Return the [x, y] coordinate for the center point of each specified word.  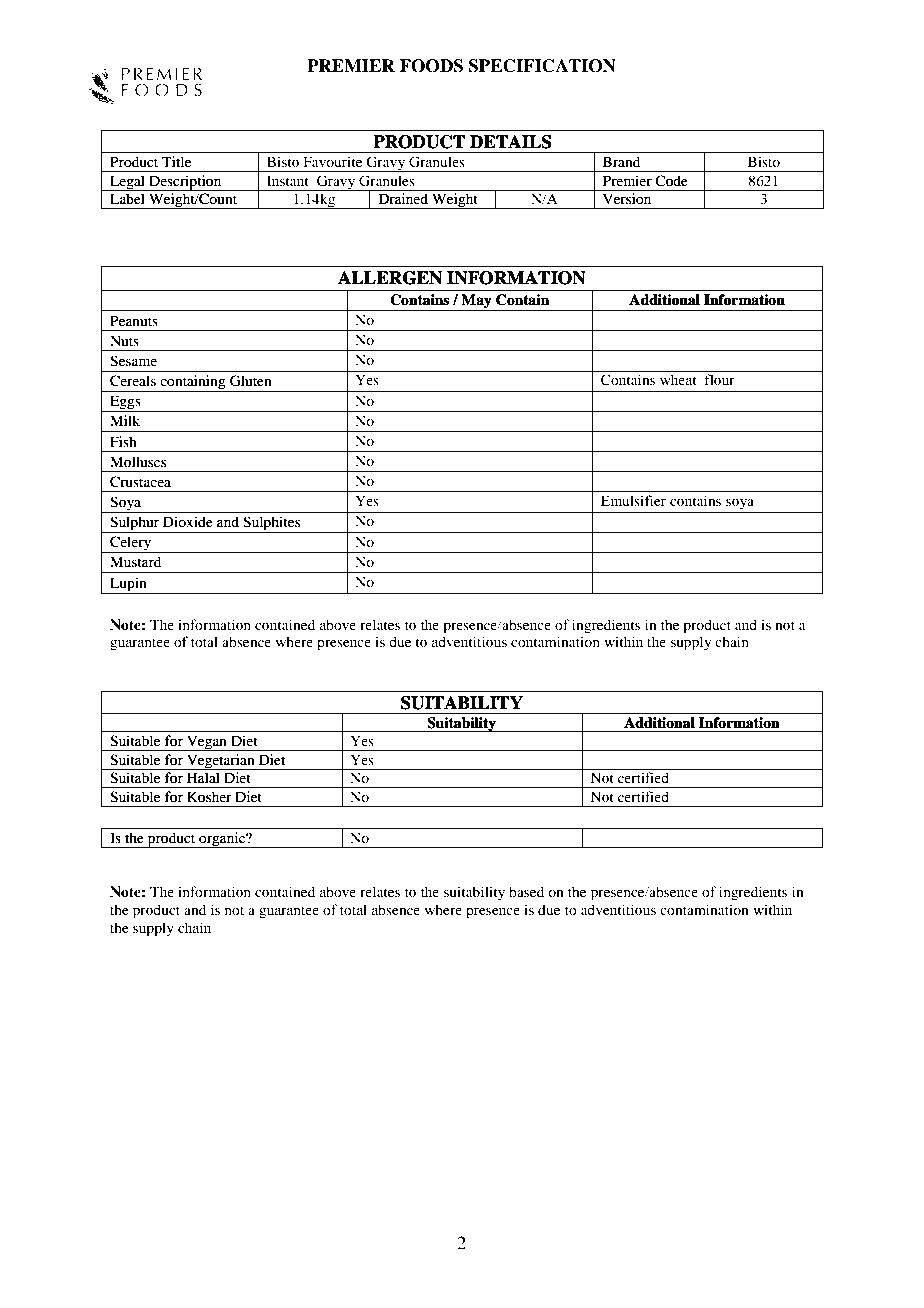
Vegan [207, 743]
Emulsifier [633, 500]
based [526, 891]
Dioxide [188, 521]
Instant [288, 180]
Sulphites [272, 524]
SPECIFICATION [542, 66]
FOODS [431, 66]
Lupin [128, 585]
